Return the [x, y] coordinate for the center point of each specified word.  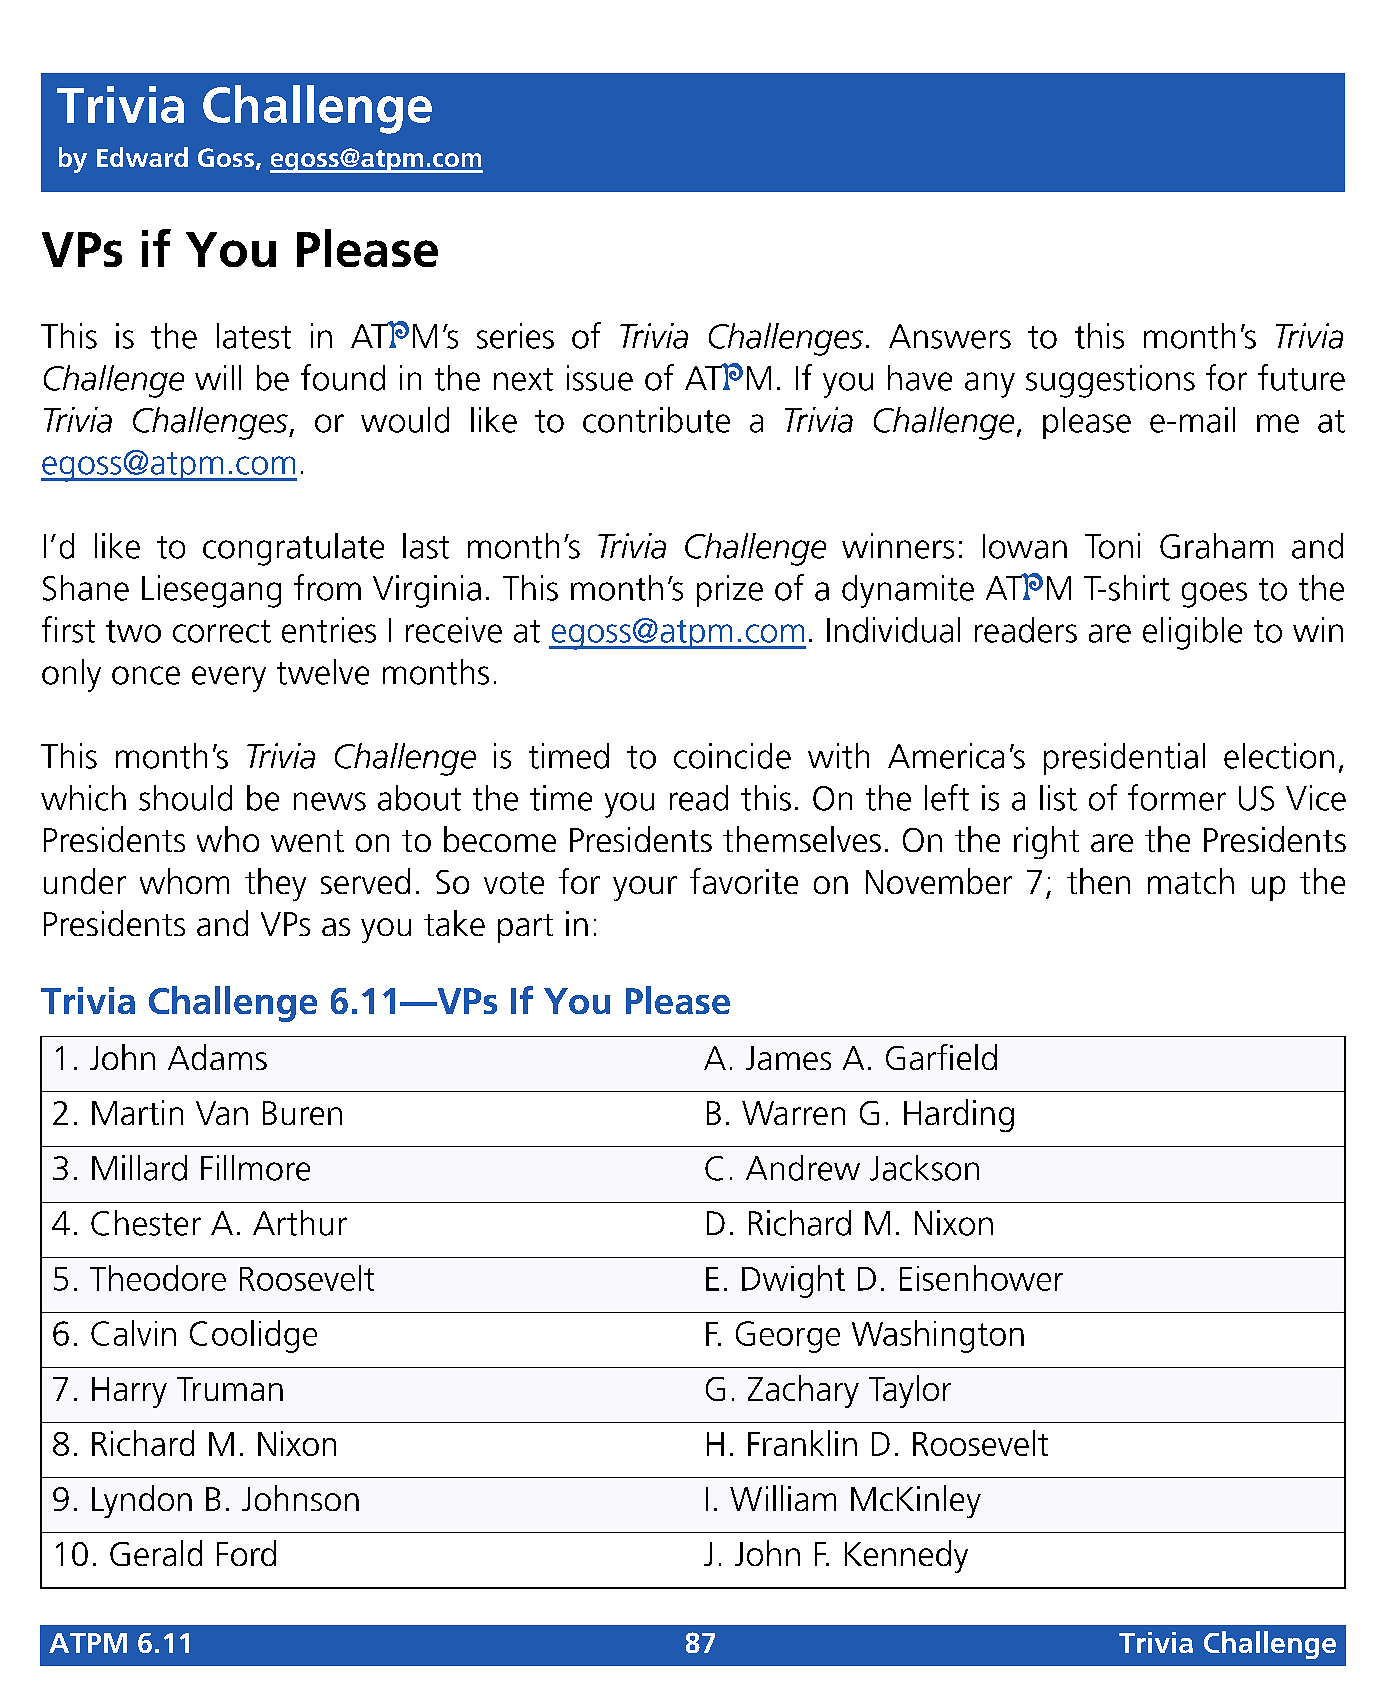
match [1191, 881]
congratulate [293, 549]
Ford [246, 1553]
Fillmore [255, 1168]
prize [730, 591]
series [515, 336]
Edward [142, 157]
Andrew [803, 1168]
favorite [744, 881]
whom [184, 881]
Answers [950, 336]
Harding [959, 1115]
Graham [1216, 546]
